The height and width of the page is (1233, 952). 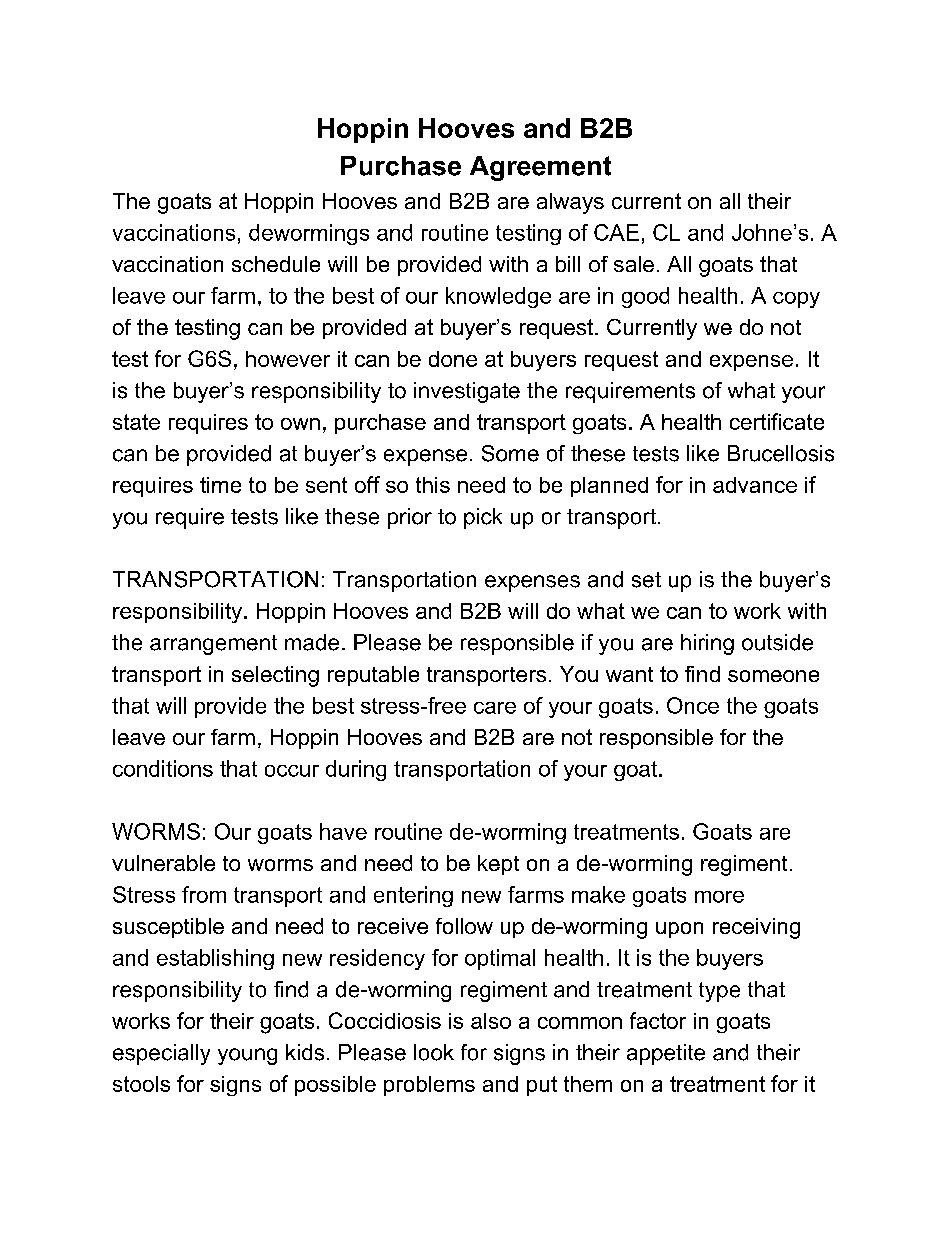 What do you see at coordinates (220, 485) in the page?
I see `time` at bounding box center [220, 485].
